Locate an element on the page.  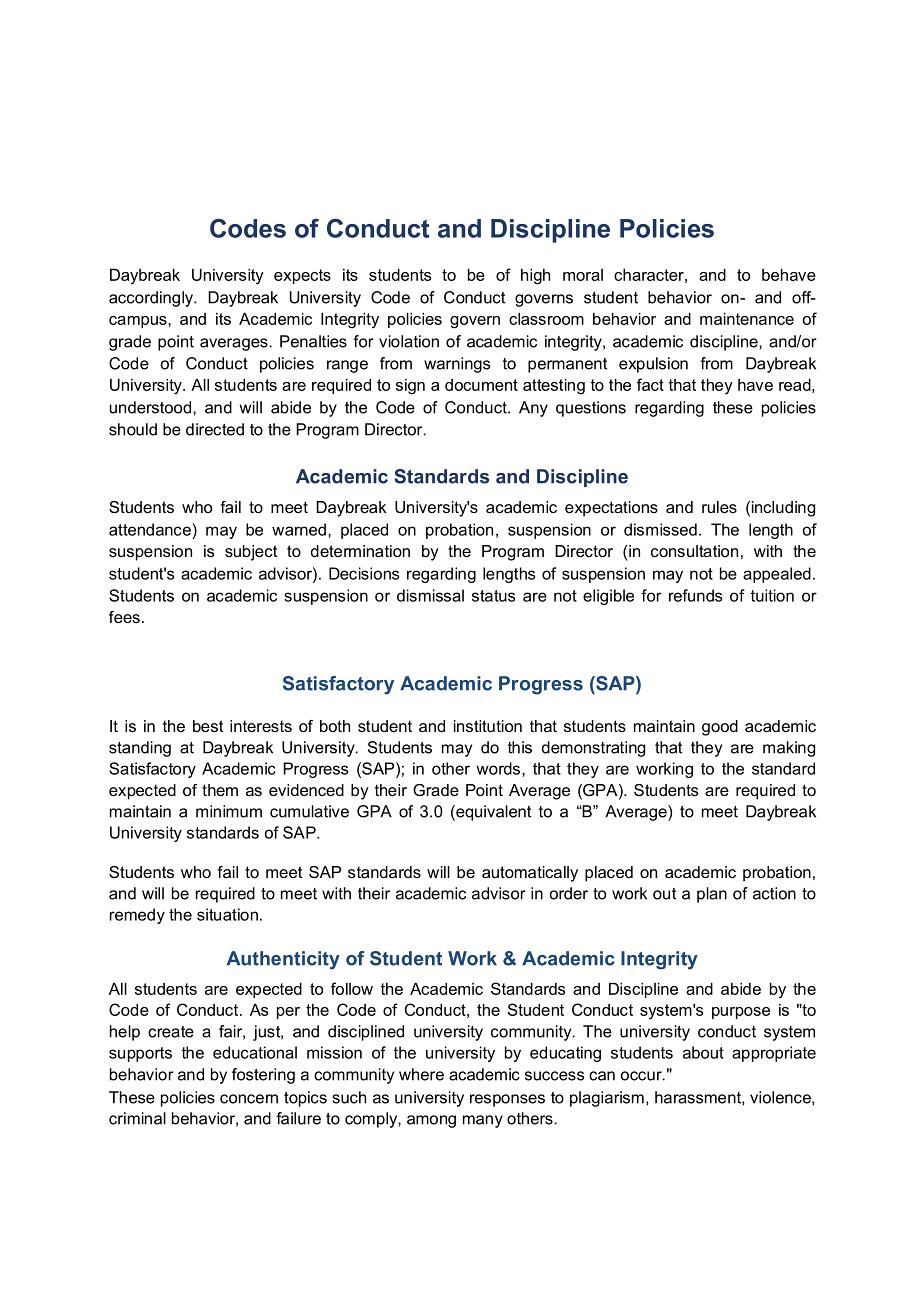
maintenance is located at coordinates (747, 319).
